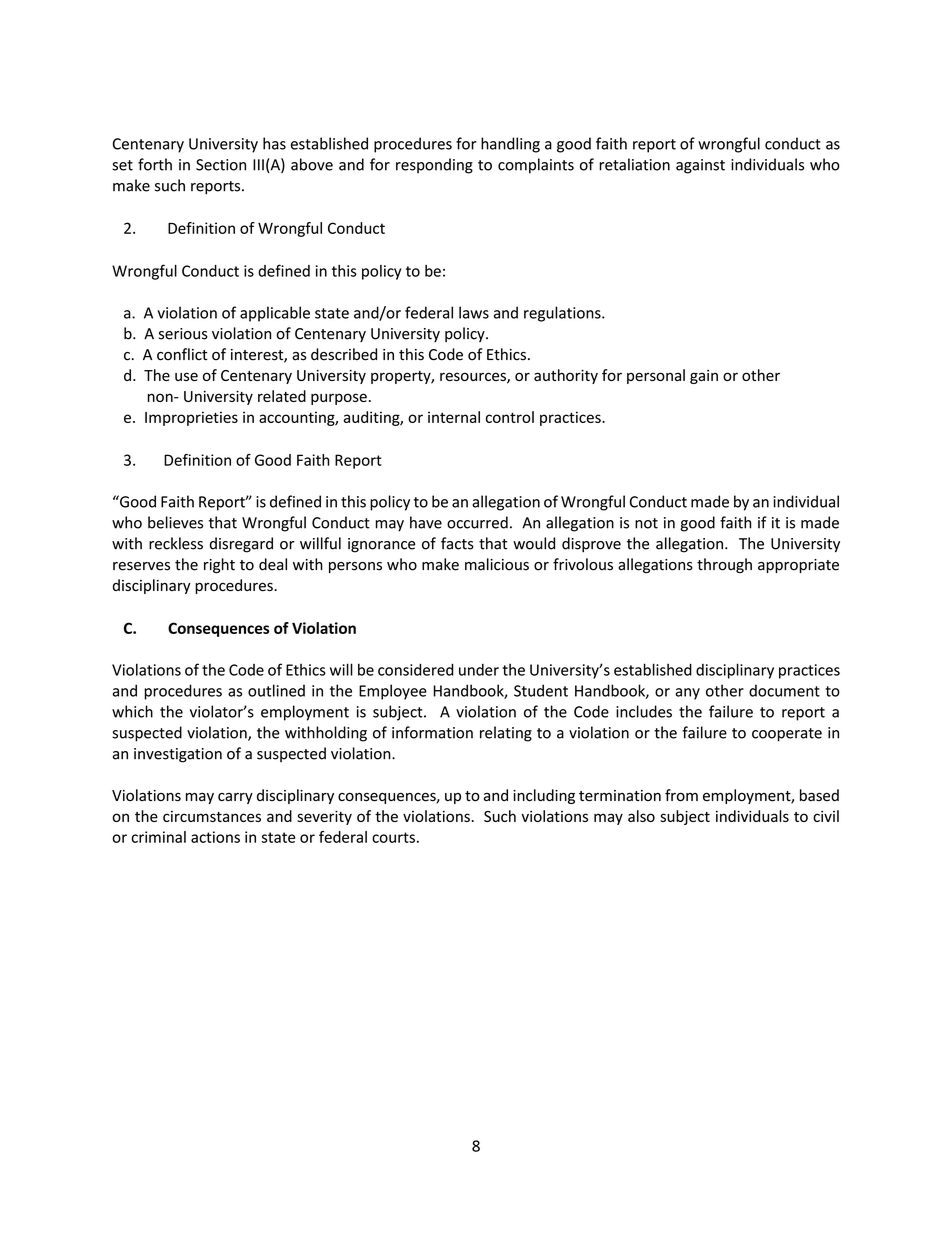  What do you see at coordinates (183, 334) in the page?
I see `serious` at bounding box center [183, 334].
